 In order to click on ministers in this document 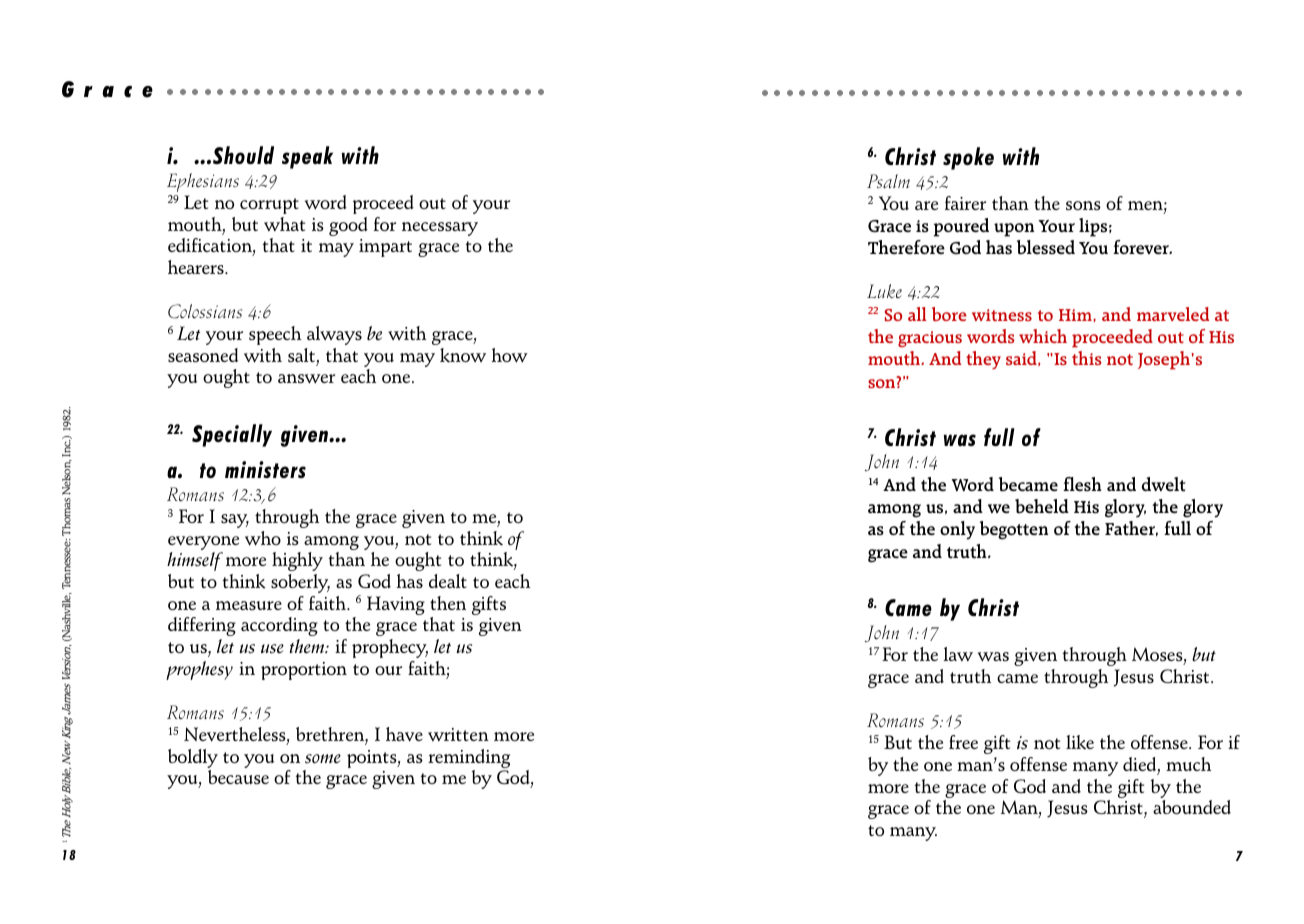, I will do `click(265, 469)`.
